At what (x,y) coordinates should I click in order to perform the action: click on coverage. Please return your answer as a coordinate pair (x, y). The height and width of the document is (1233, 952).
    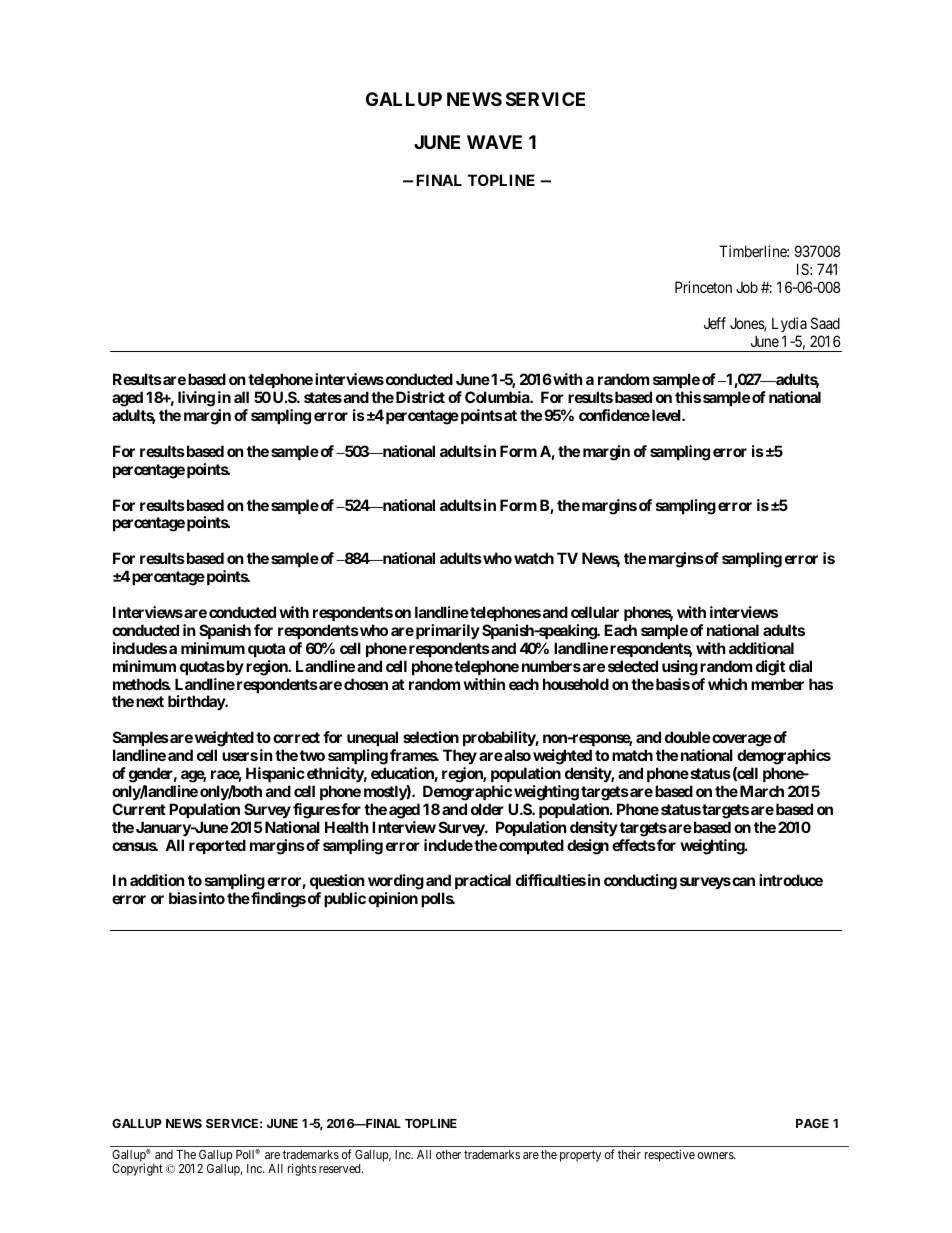
    Looking at the image, I should click on (742, 740).
